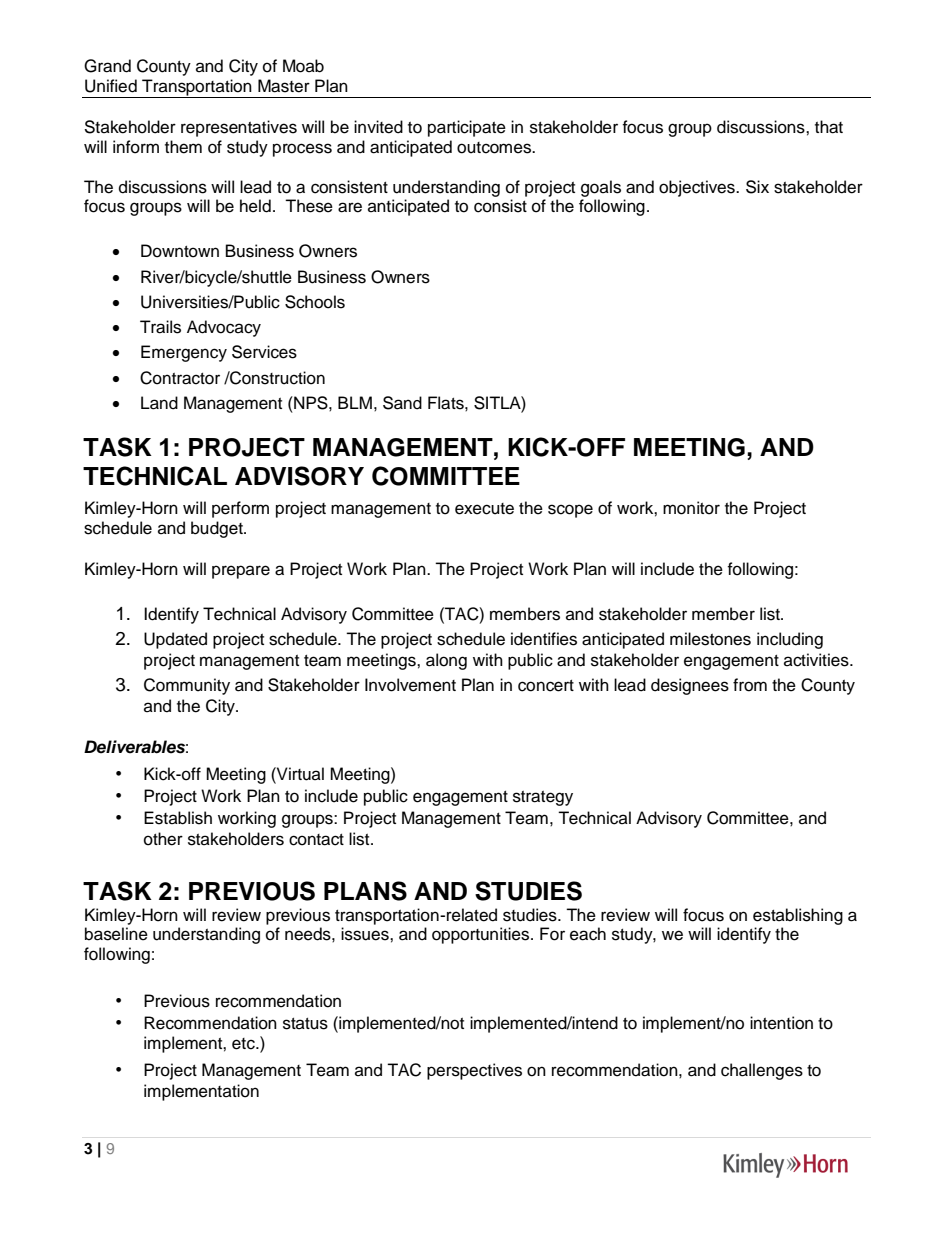 The height and width of the screenshot is (1233, 952). Describe the element at coordinates (187, 686) in the screenshot. I see `Community` at that location.
